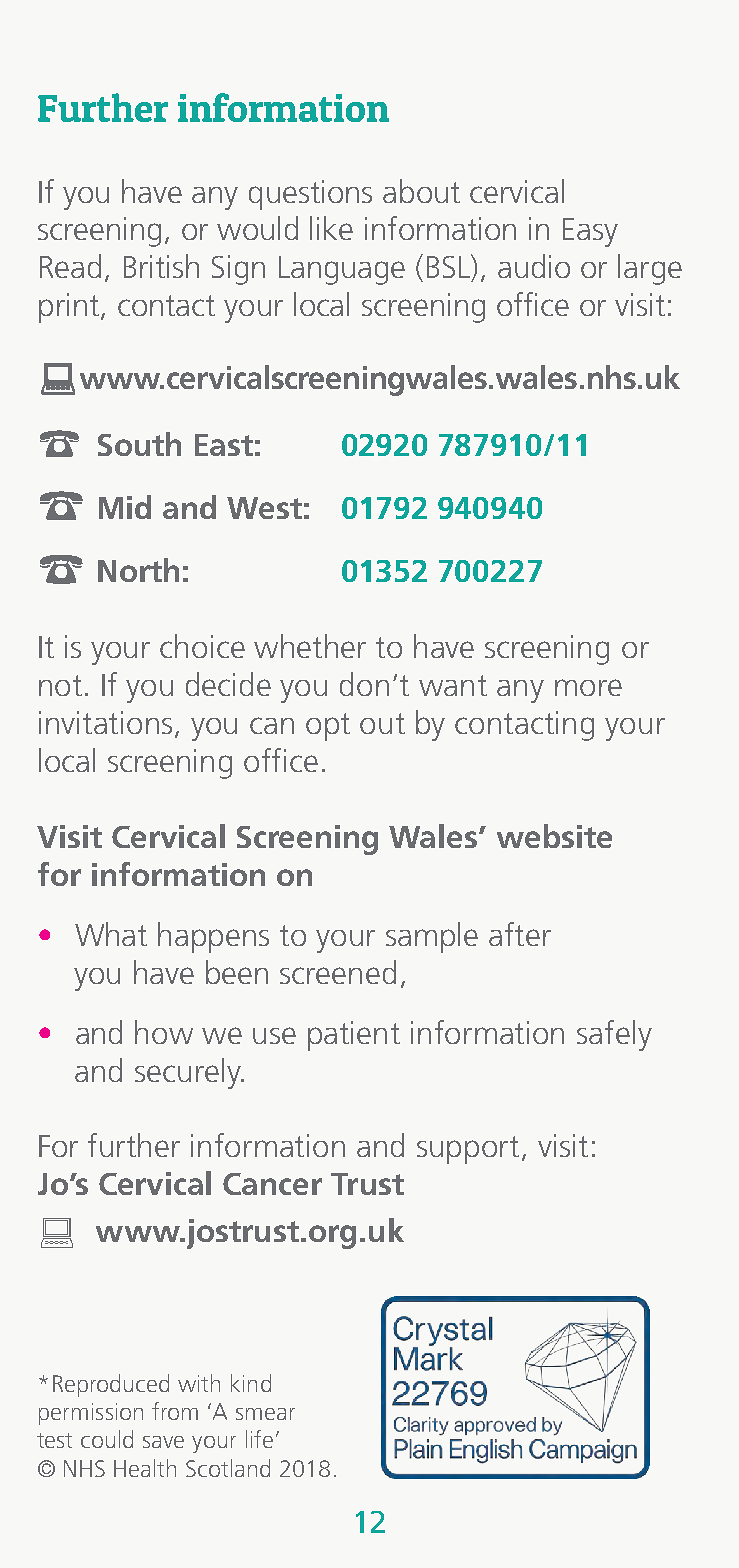  Describe the element at coordinates (161, 266) in the screenshot. I see `British` at that location.
